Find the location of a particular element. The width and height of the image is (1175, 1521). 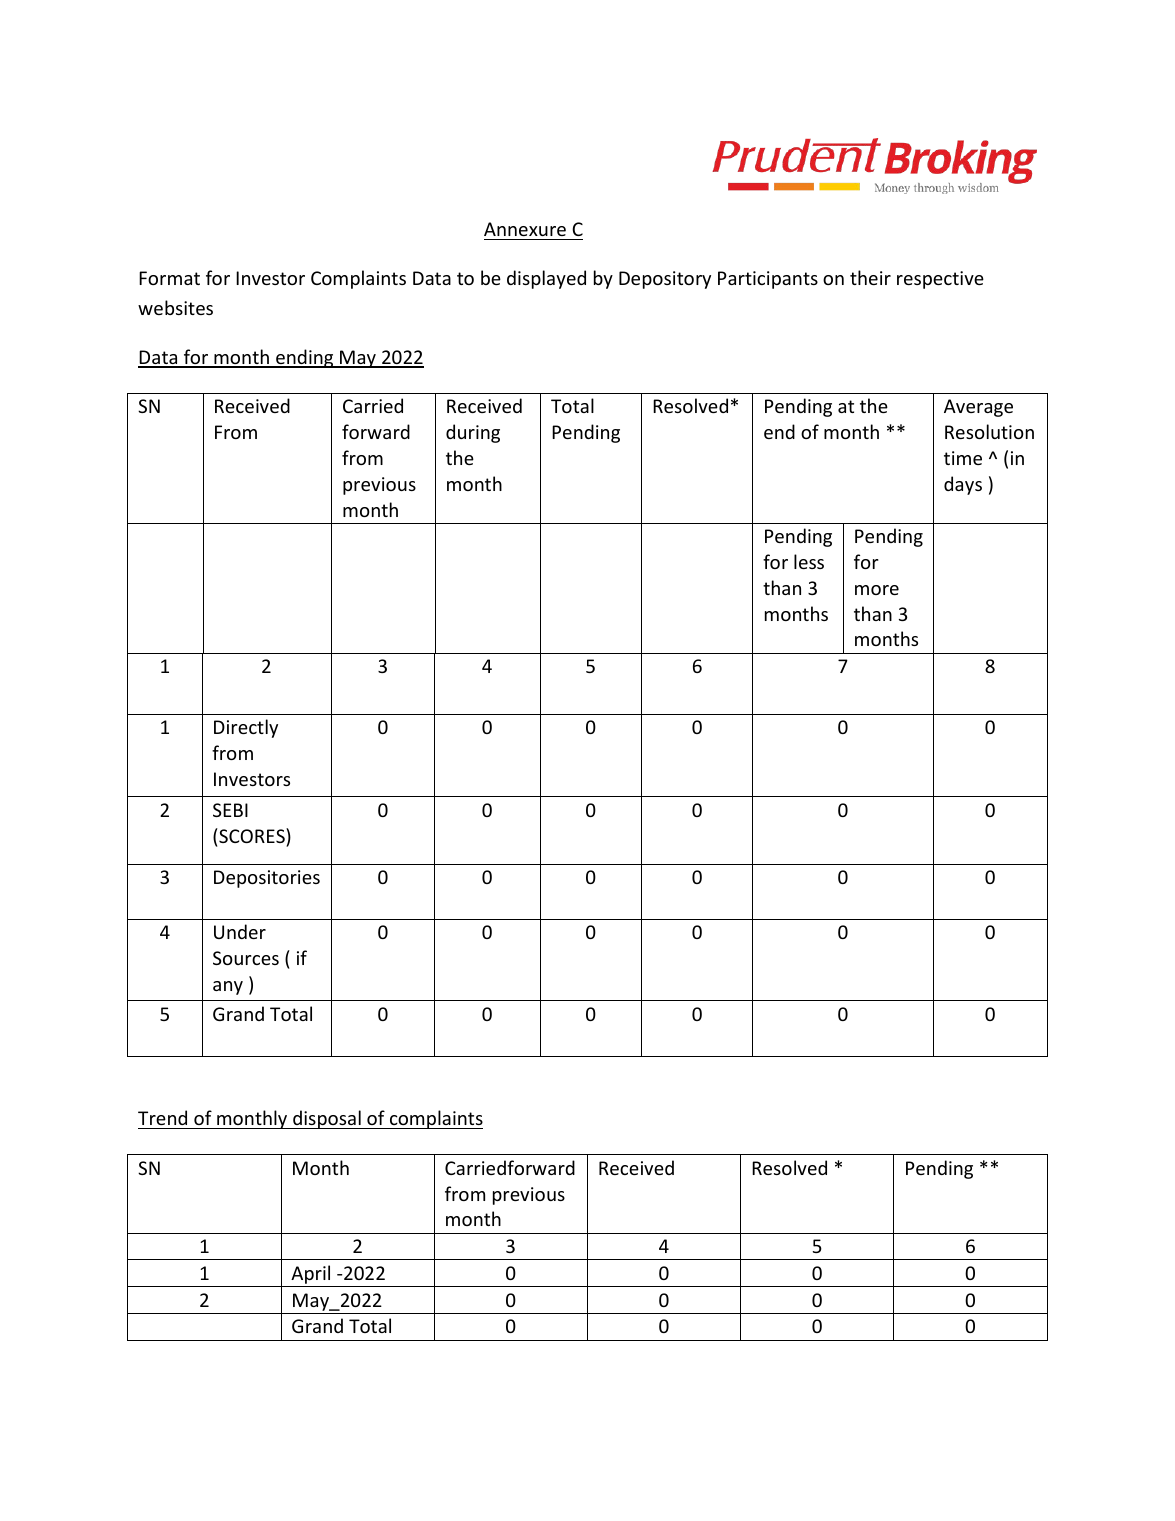

less is located at coordinates (809, 561).
